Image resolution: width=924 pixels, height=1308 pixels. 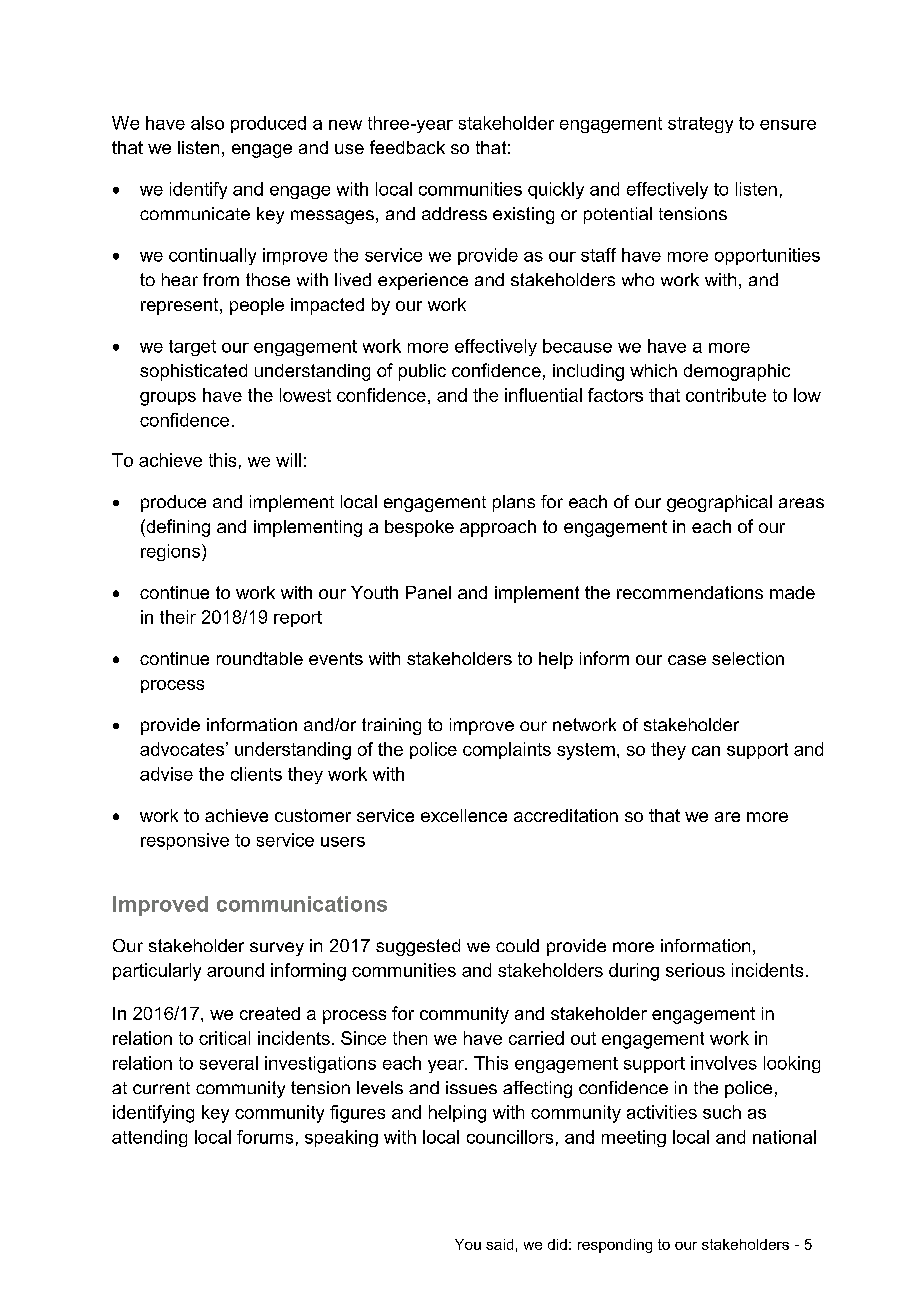 I want to click on feedback, so click(x=407, y=147).
